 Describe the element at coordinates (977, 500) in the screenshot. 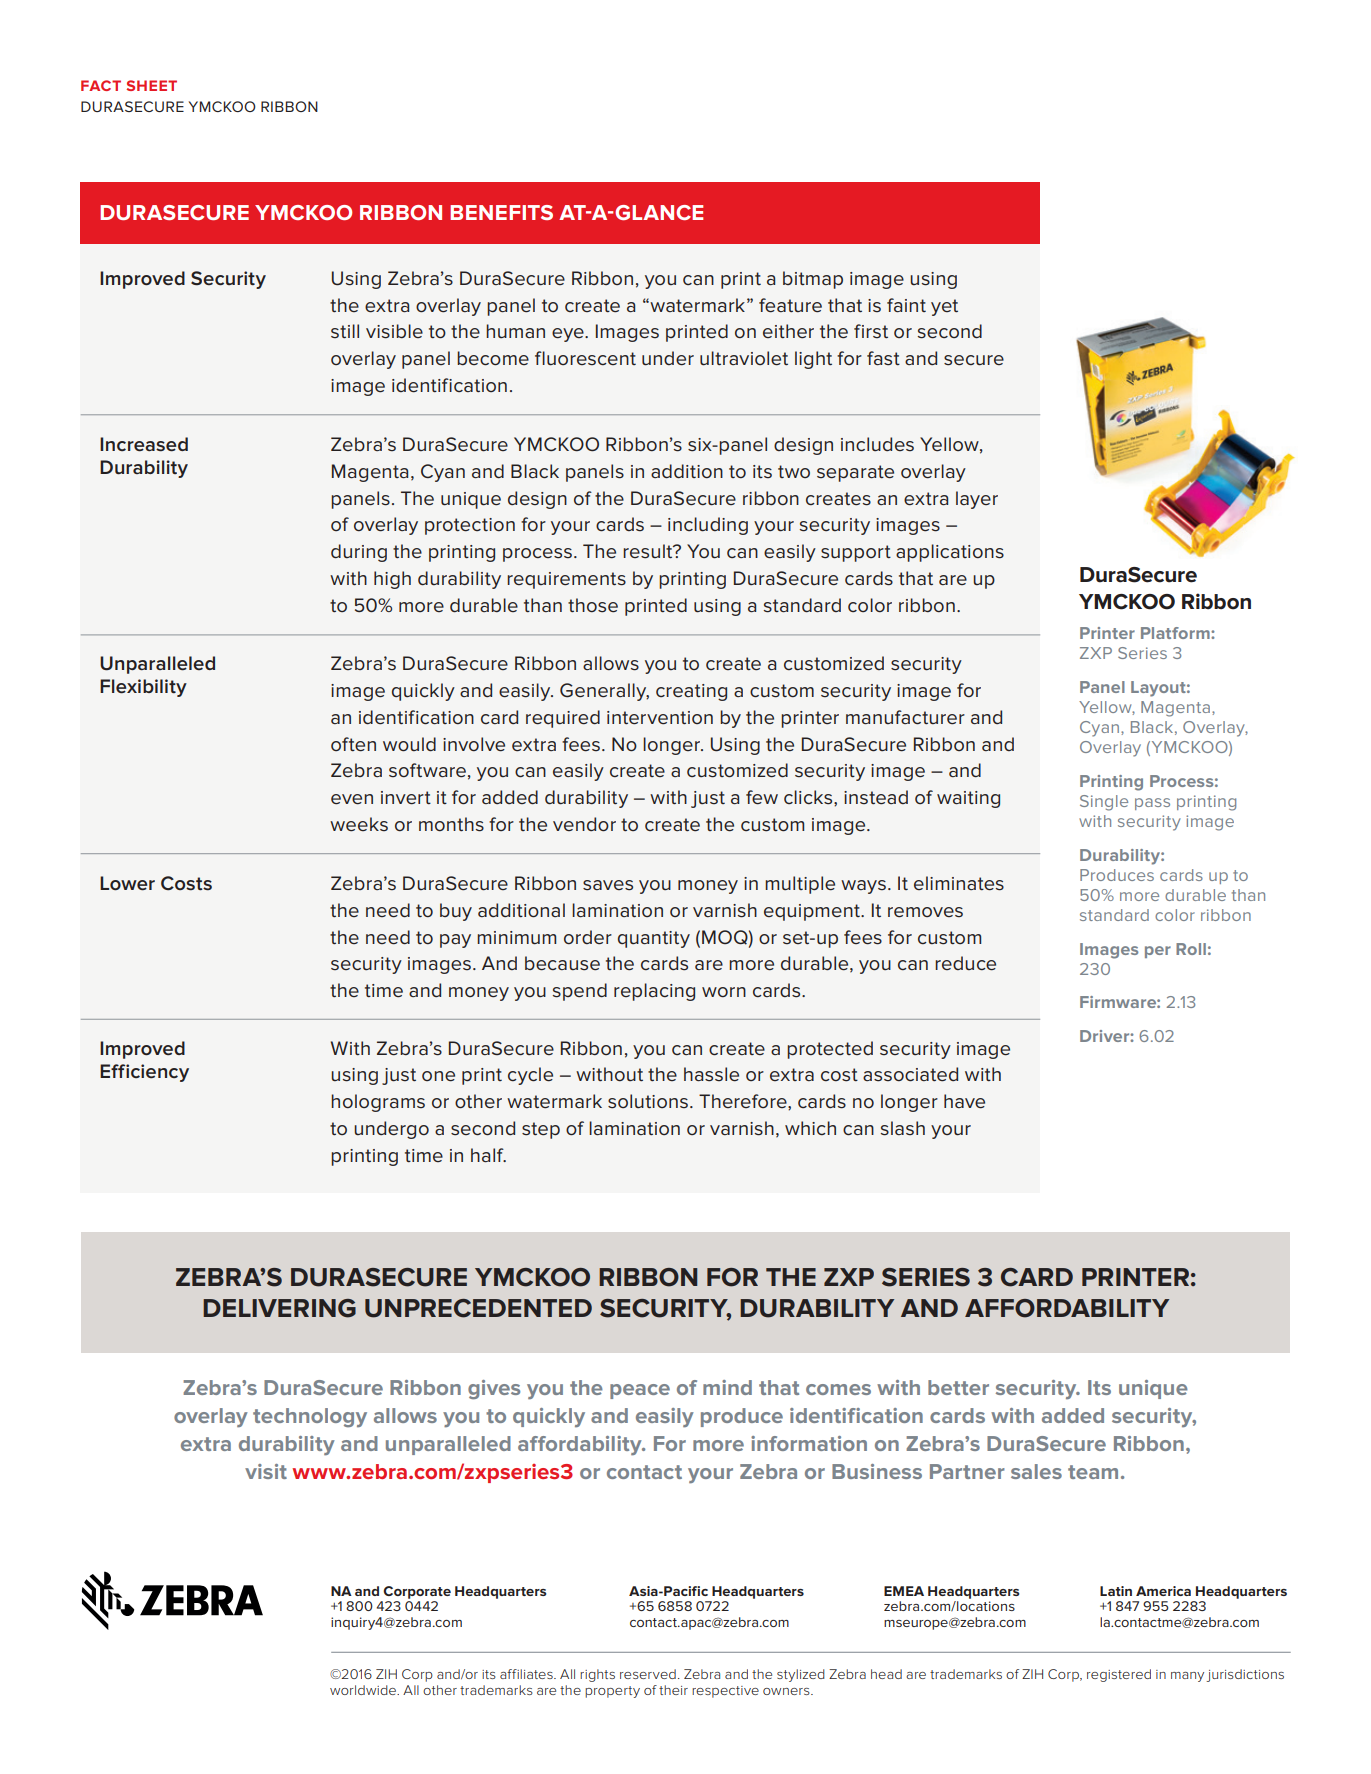

I see `layer` at that location.
